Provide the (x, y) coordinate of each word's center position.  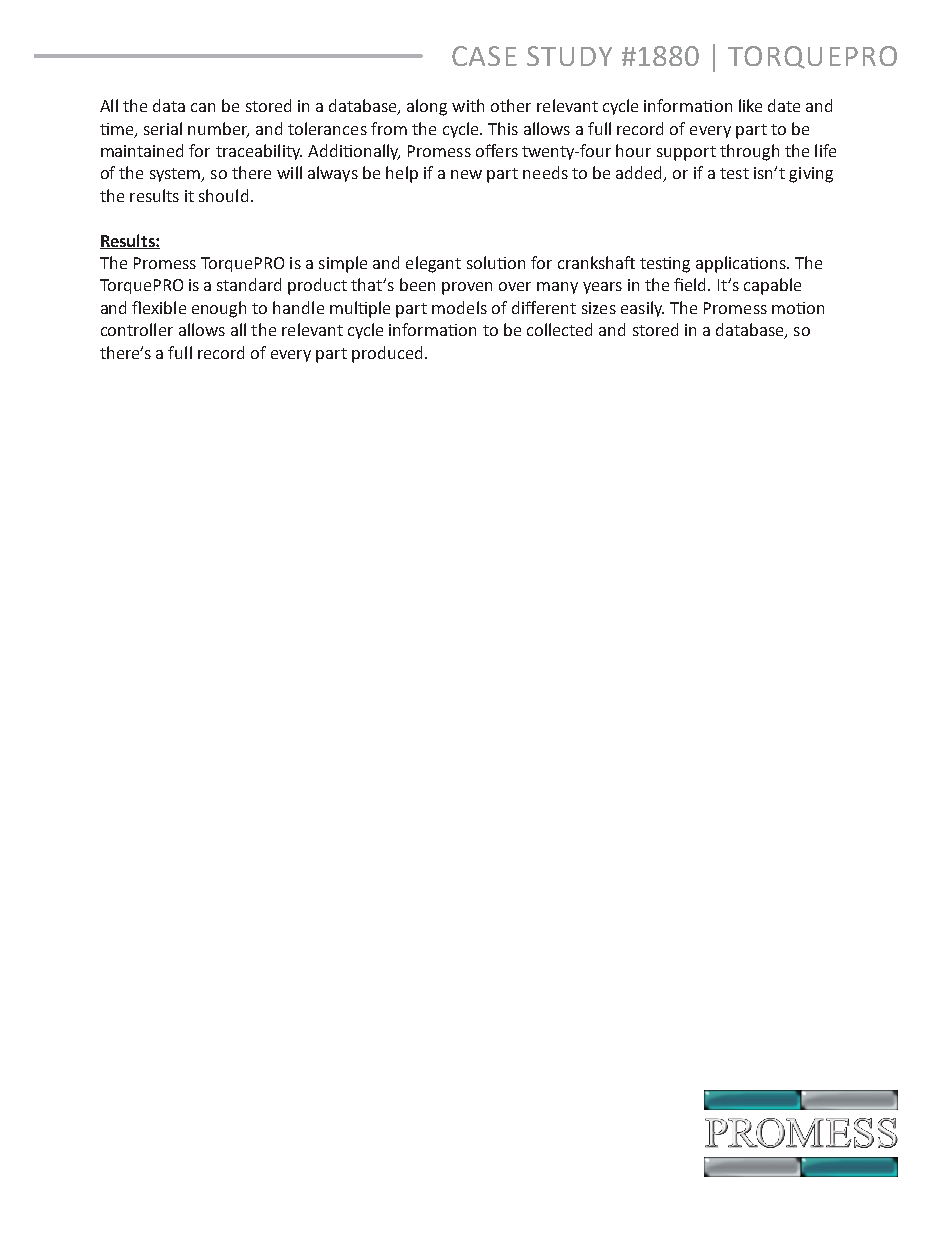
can (203, 107)
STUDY (569, 56)
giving (811, 175)
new (466, 174)
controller (137, 329)
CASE (484, 56)
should (223, 195)
